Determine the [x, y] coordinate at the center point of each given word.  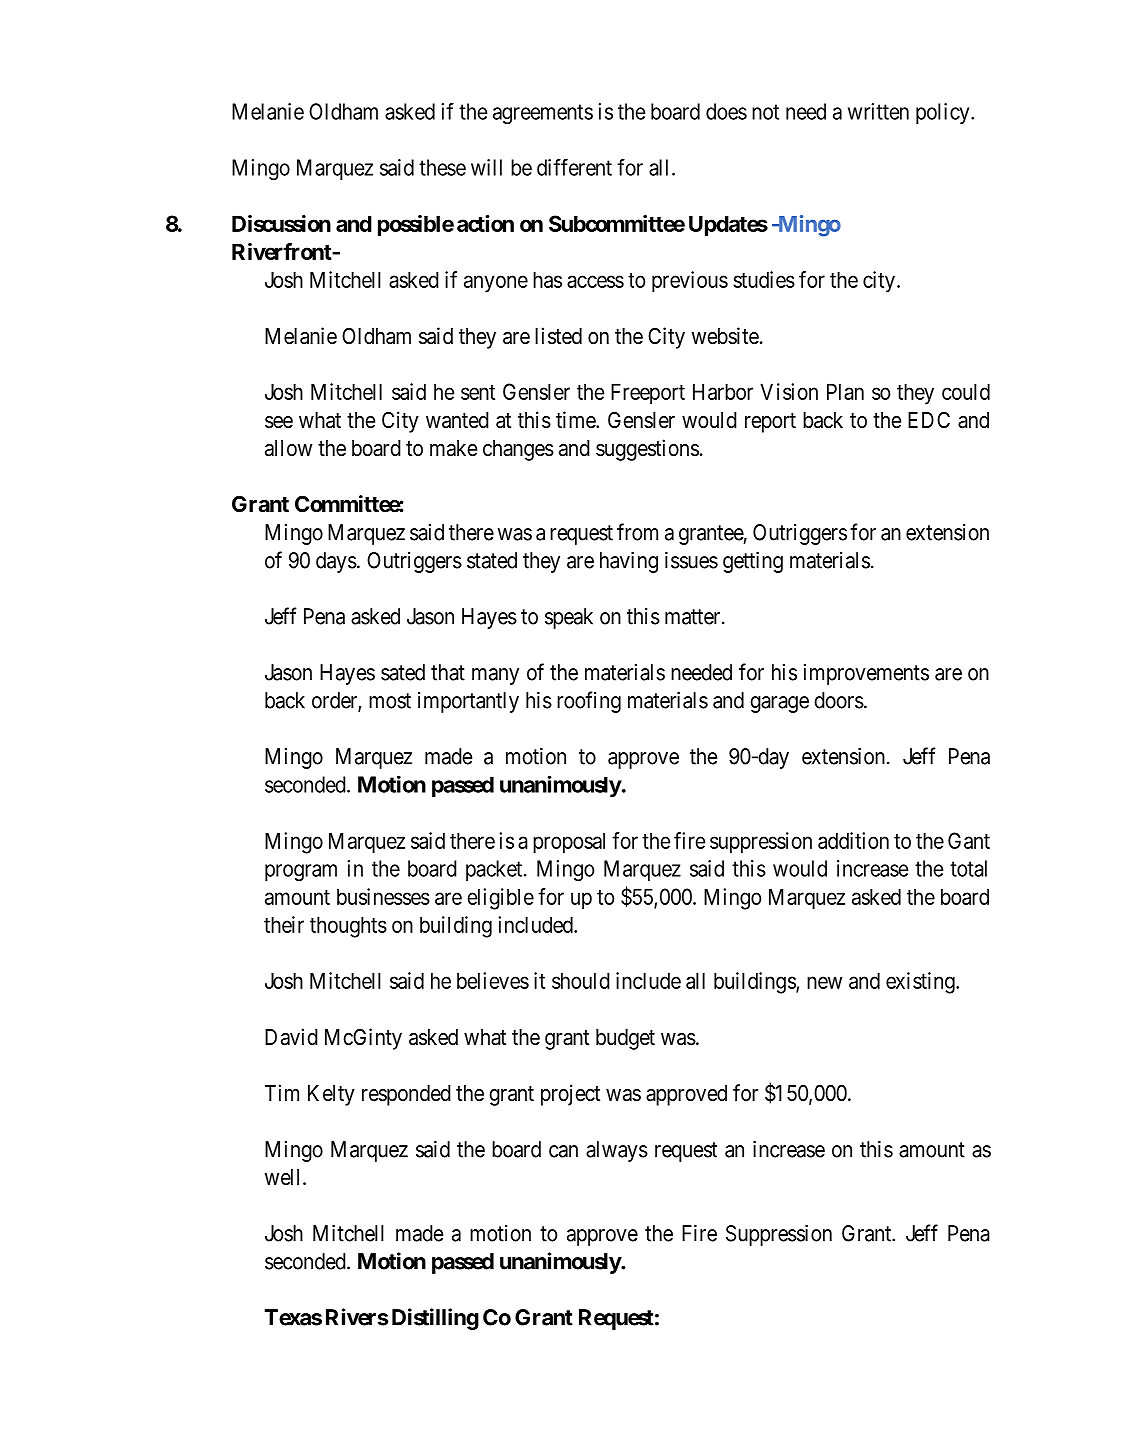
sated [403, 672]
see [279, 422]
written [878, 111]
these [442, 167]
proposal [569, 843]
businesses [383, 896]
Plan [845, 391]
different [574, 167]
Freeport [648, 394]
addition [853, 840]
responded [406, 1095]
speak [569, 618]
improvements [866, 674]
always [617, 1151]
